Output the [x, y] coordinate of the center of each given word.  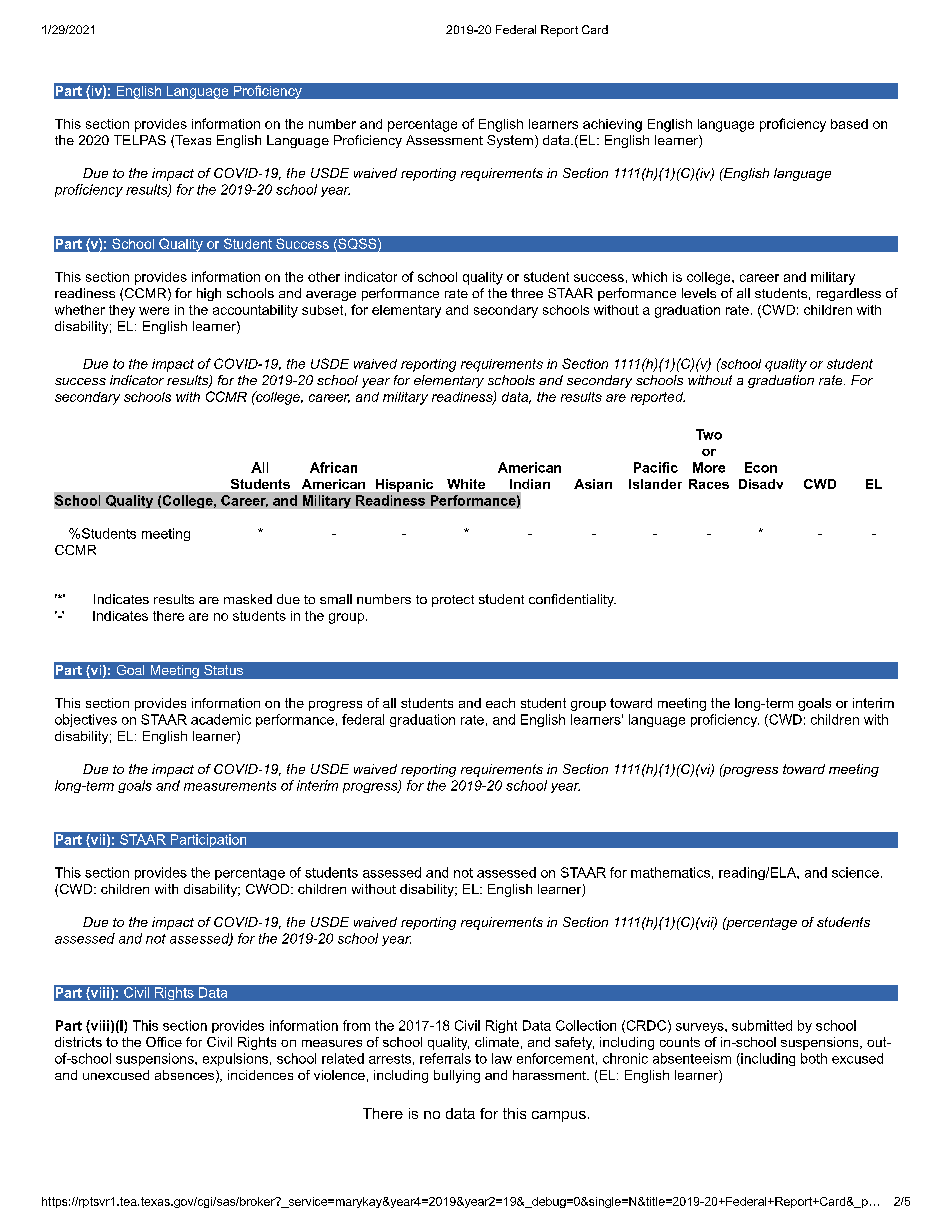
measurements [230, 786]
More [709, 467]
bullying [457, 1076]
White [466, 484]
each [500, 703]
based [849, 124]
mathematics [670, 872]
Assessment [444, 140]
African [333, 467]
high [209, 294]
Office [164, 1042]
